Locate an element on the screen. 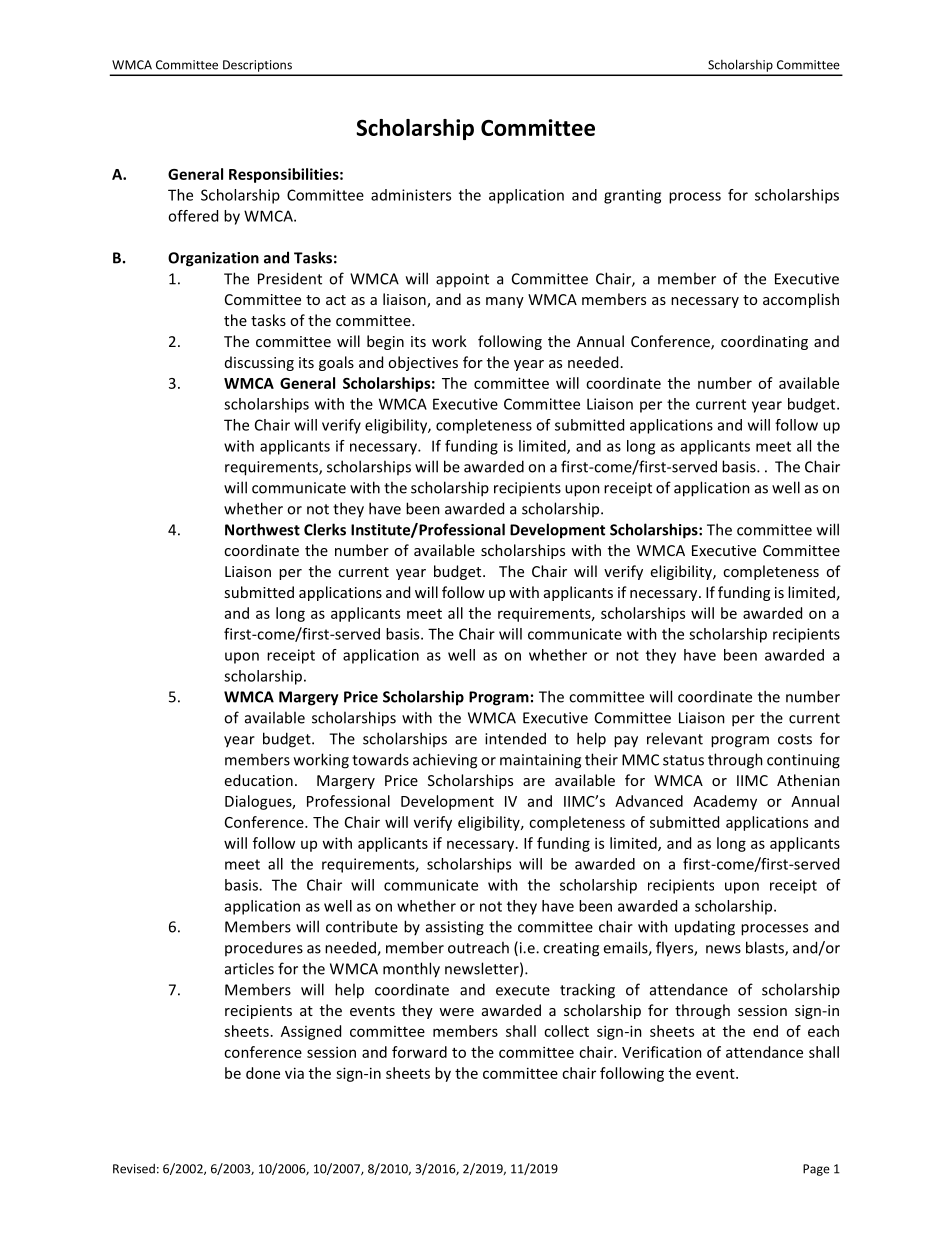 The height and width of the screenshot is (1233, 952). offered is located at coordinates (193, 216).
